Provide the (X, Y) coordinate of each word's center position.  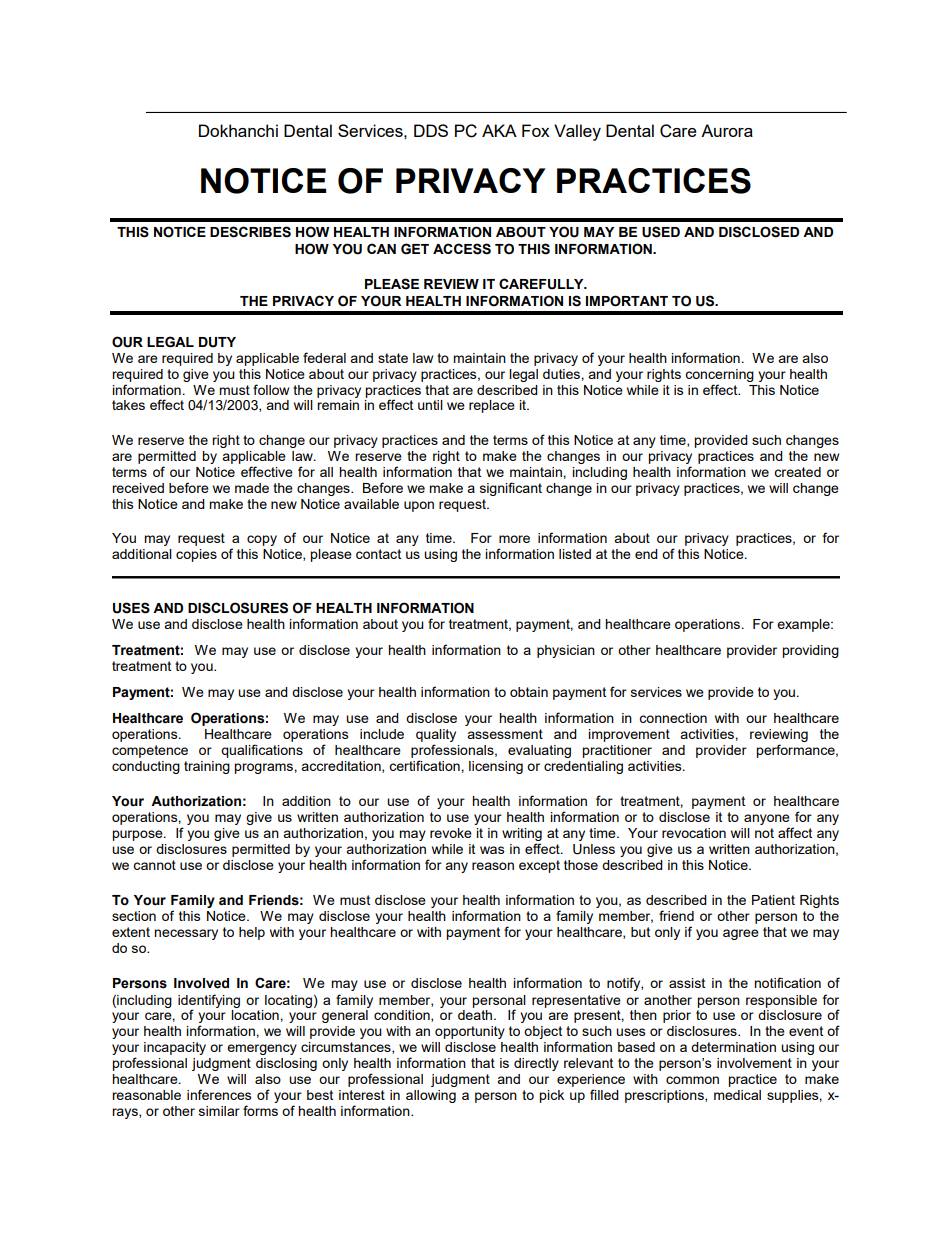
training (207, 767)
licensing (496, 767)
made (252, 488)
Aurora (727, 130)
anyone (767, 821)
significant (511, 489)
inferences (219, 1094)
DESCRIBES (250, 232)
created (797, 472)
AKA (499, 130)
